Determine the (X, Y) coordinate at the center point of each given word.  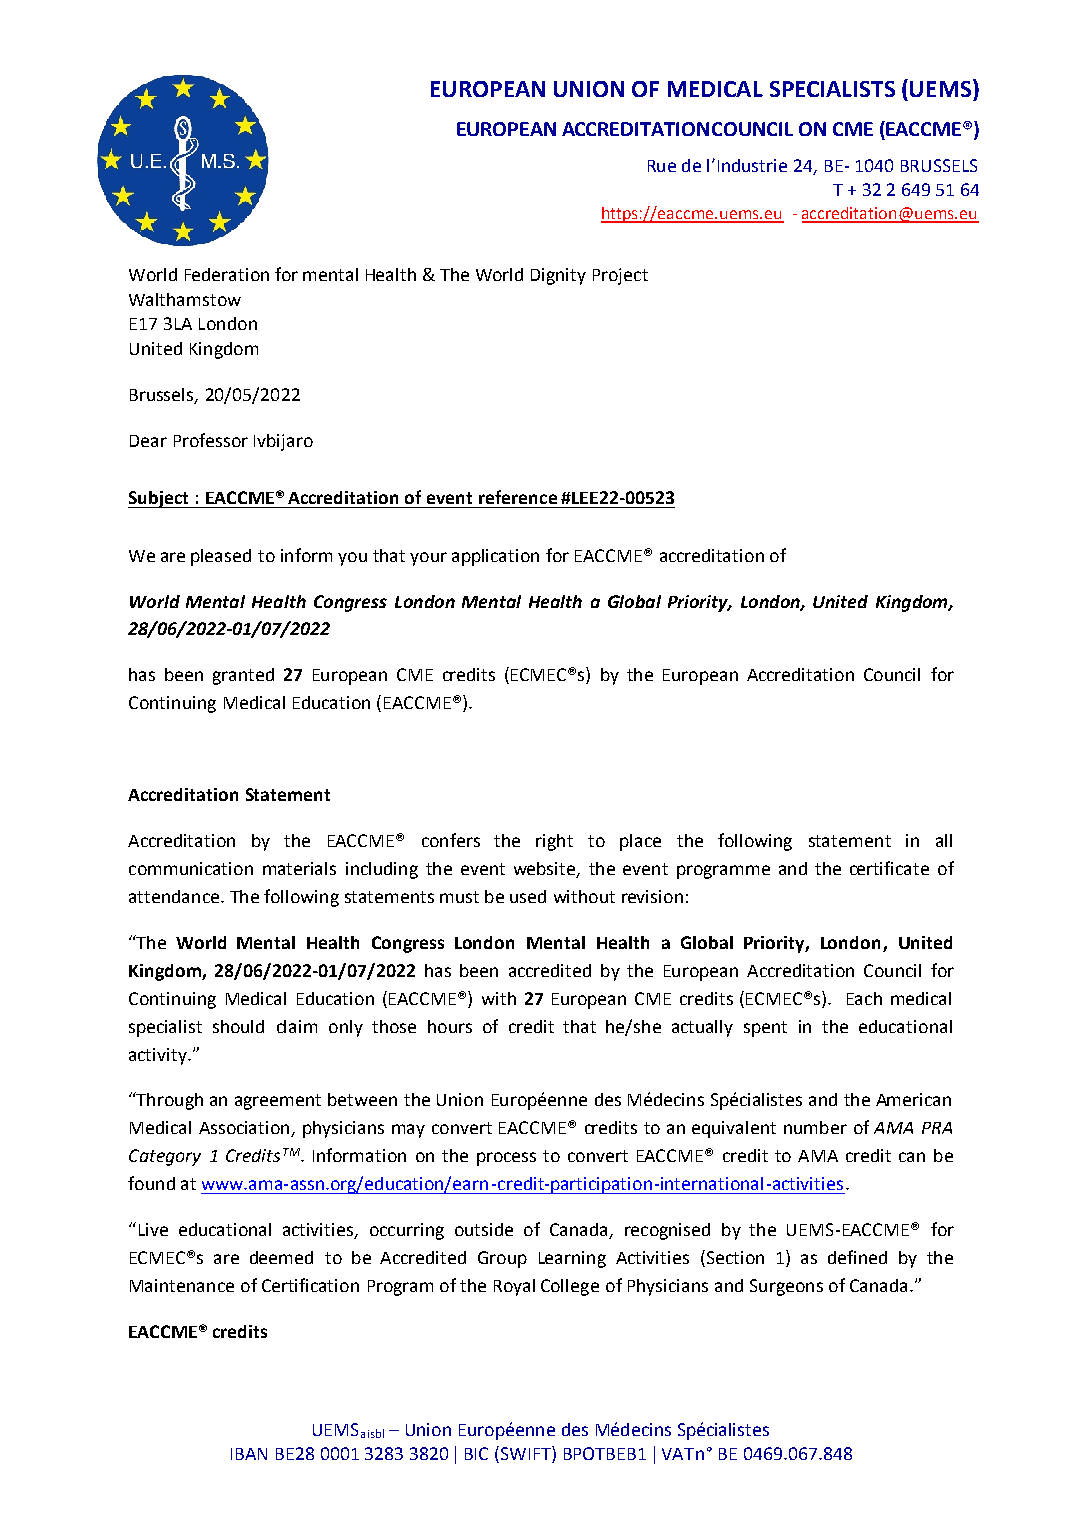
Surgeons (786, 1287)
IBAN (249, 1454)
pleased (221, 557)
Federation (227, 274)
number (815, 1127)
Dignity (558, 276)
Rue (662, 166)
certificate (889, 868)
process (506, 1159)
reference (518, 497)
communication (191, 868)
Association (245, 1129)
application (495, 557)
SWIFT (525, 1454)
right (554, 842)
